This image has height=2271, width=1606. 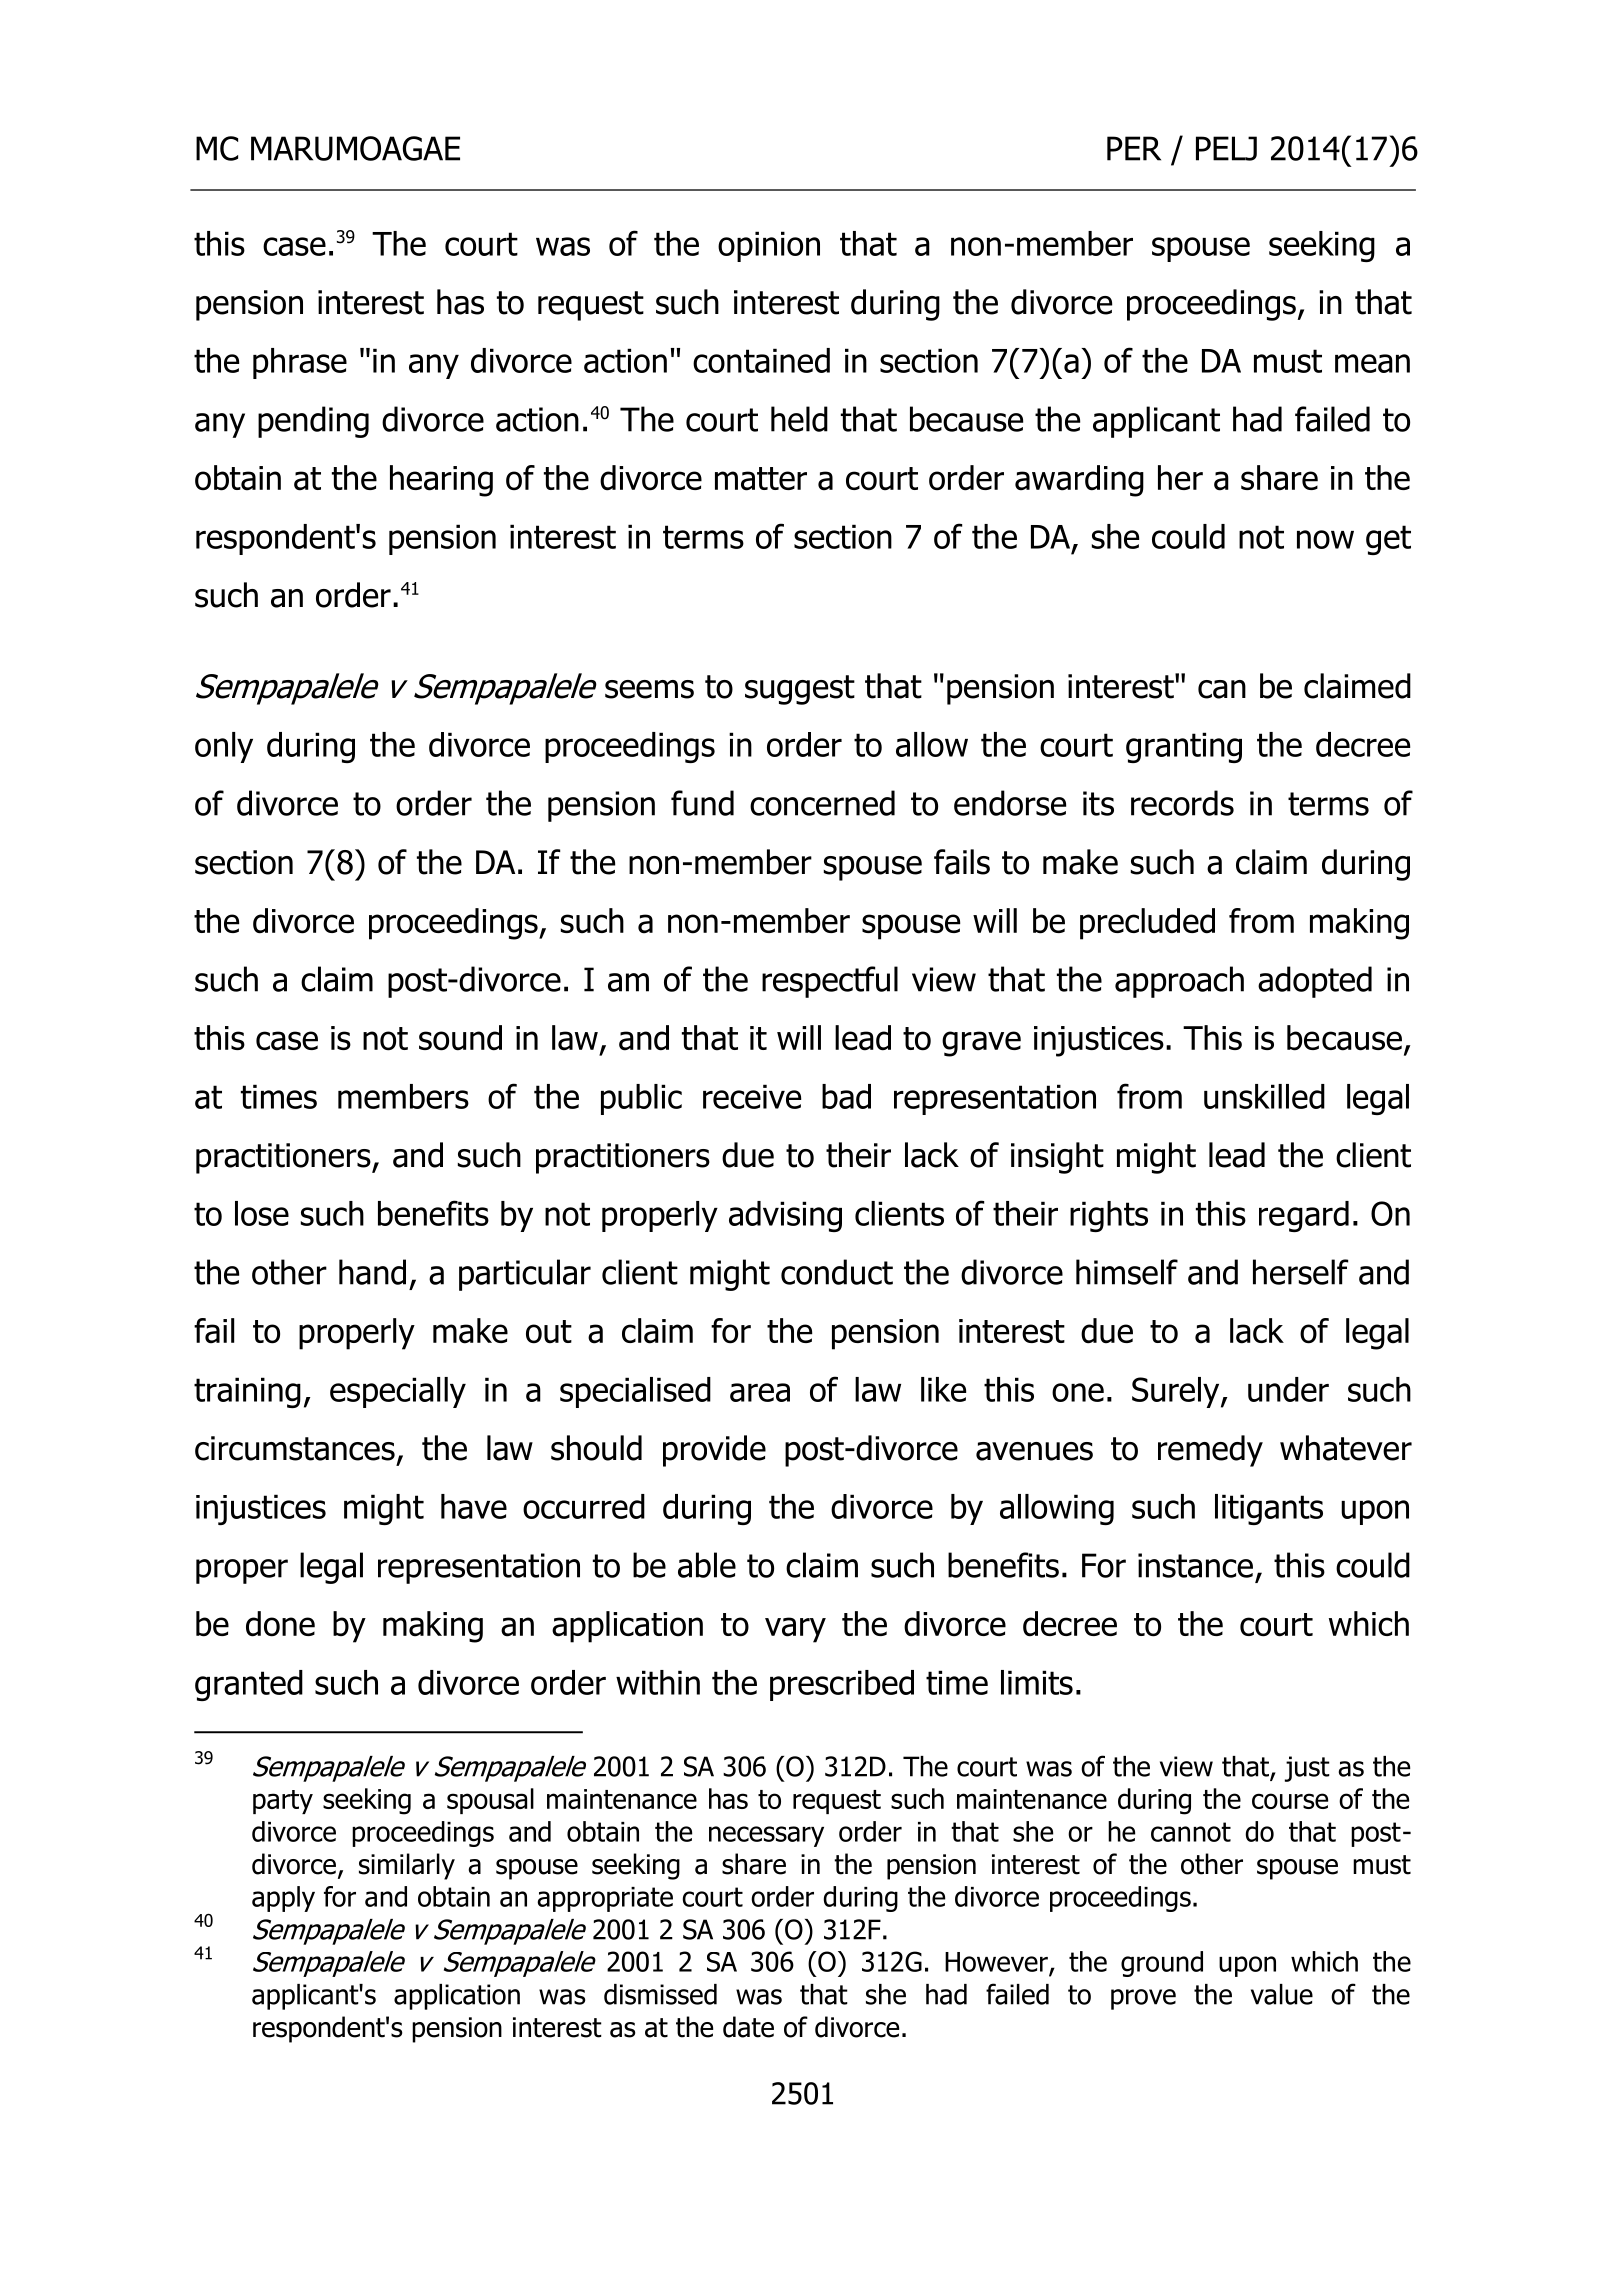 What do you see at coordinates (1372, 363) in the image?
I see `mean` at bounding box center [1372, 363].
